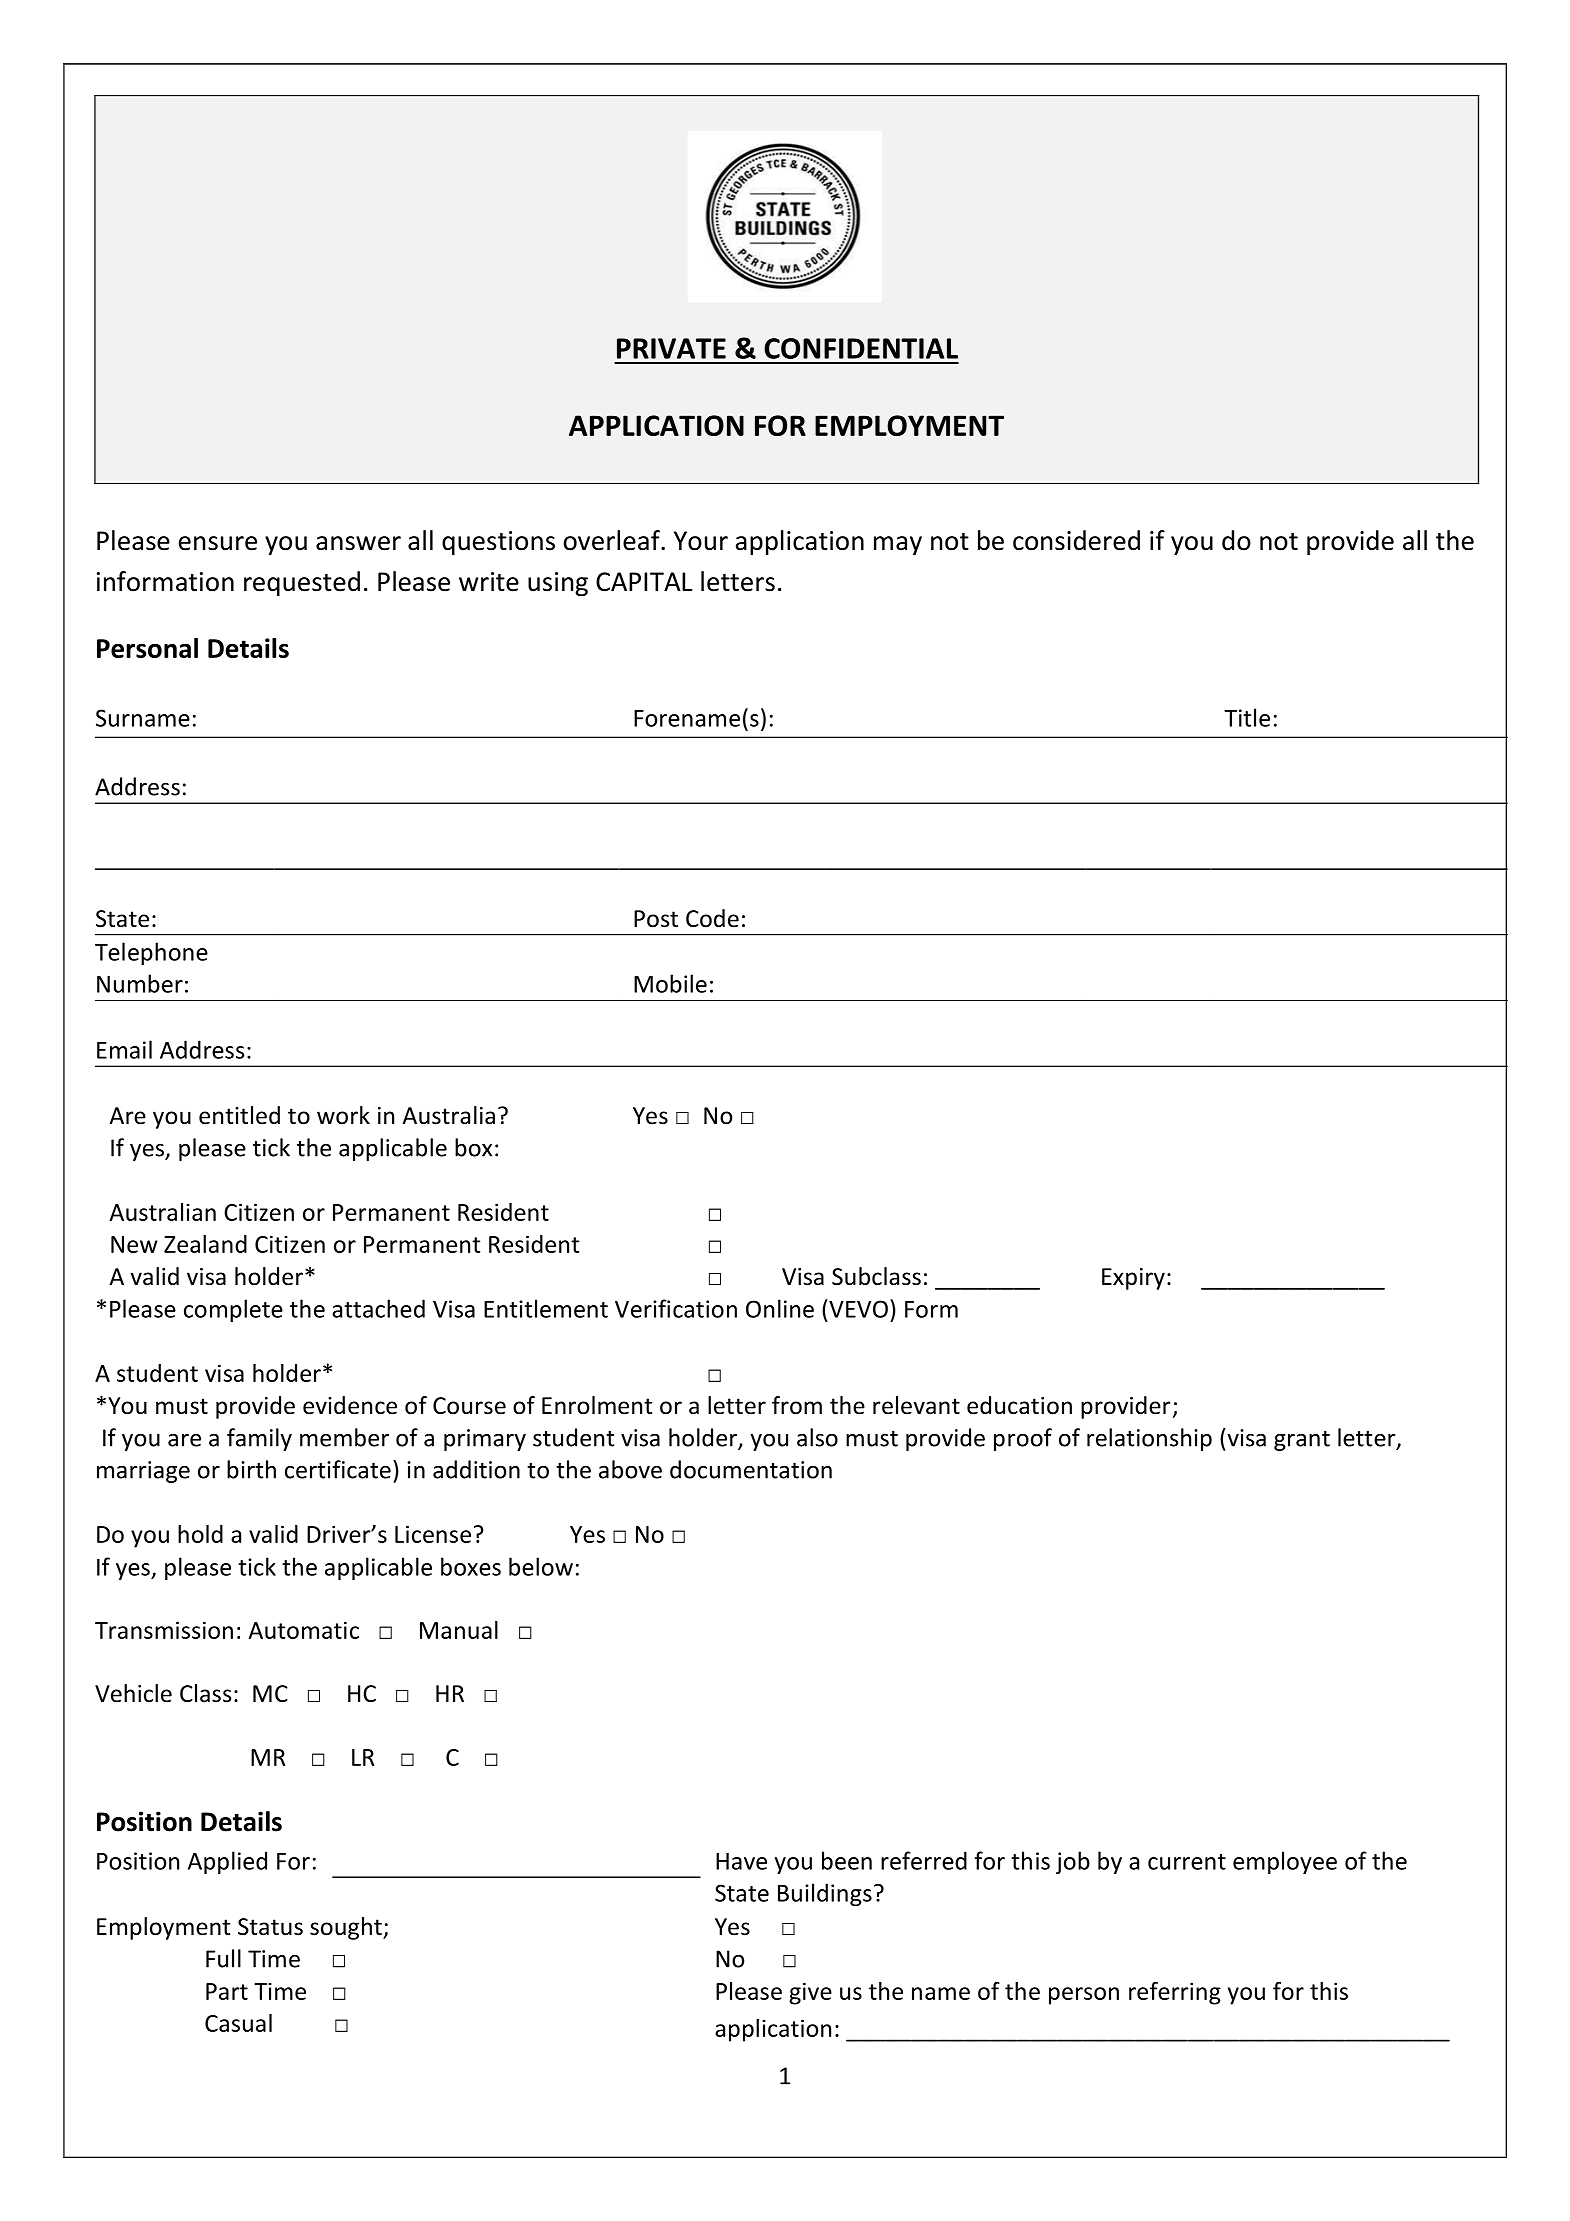 This image has height=2221, width=1570. What do you see at coordinates (304, 1630) in the image?
I see `Automatic` at bounding box center [304, 1630].
